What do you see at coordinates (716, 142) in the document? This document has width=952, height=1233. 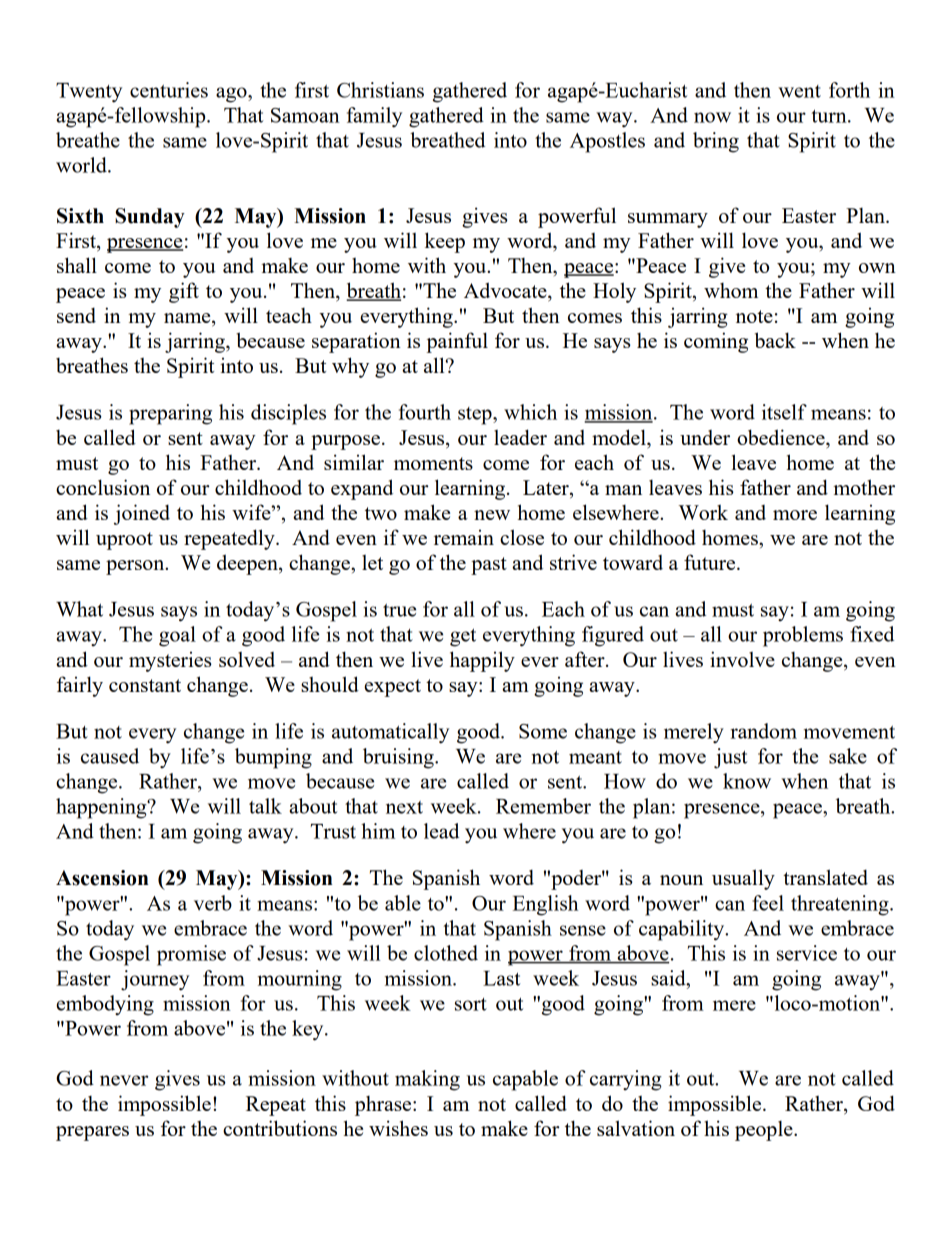 I see `bring` at bounding box center [716, 142].
